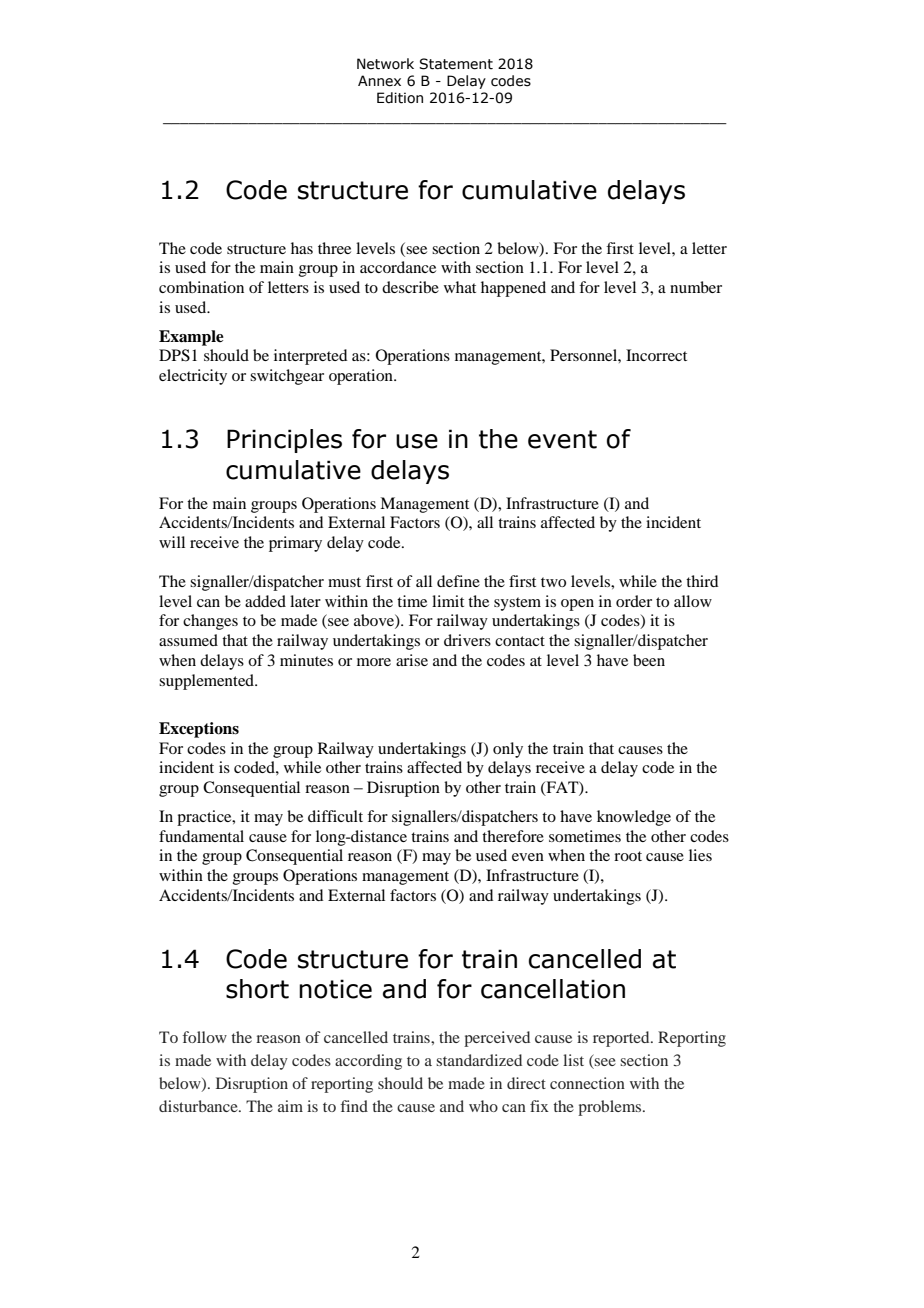 Image resolution: width=924 pixels, height=1308 pixels. What do you see at coordinates (622, 1039) in the screenshot?
I see `reported` at bounding box center [622, 1039].
